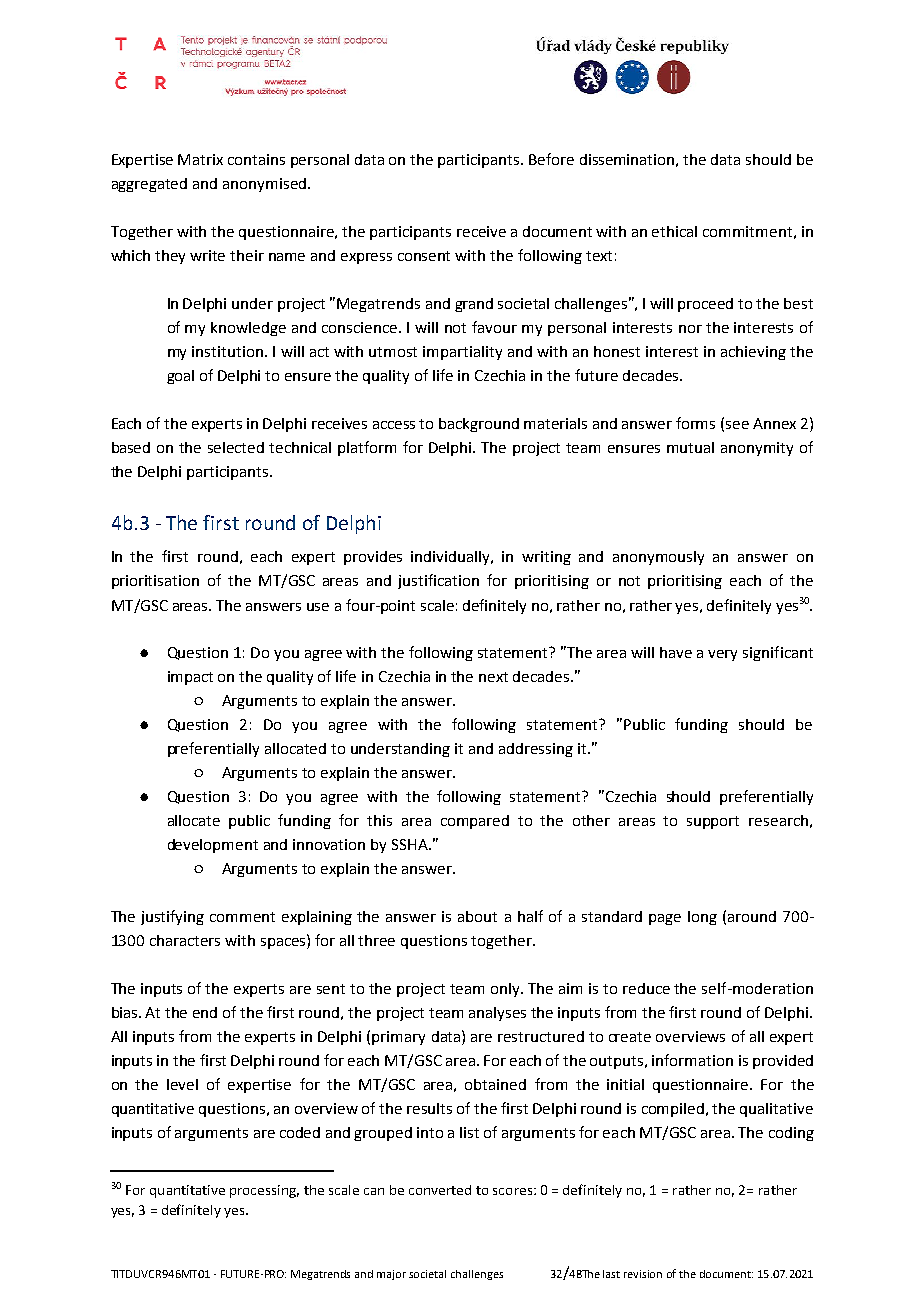  I want to click on individually, so click(452, 558).
